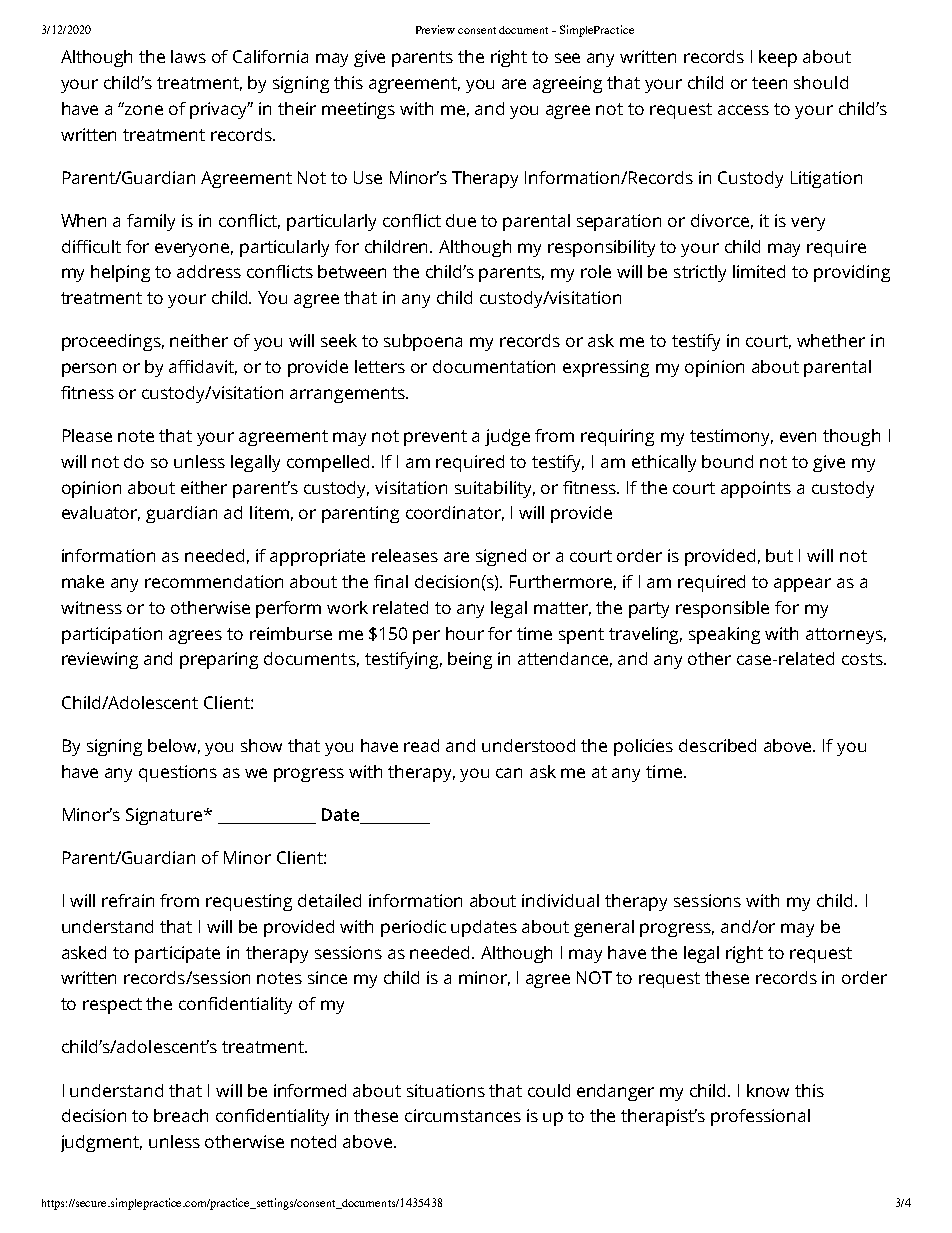 The height and width of the screenshot is (1233, 952). Describe the element at coordinates (181, 1115) in the screenshot. I see `breach` at that location.
